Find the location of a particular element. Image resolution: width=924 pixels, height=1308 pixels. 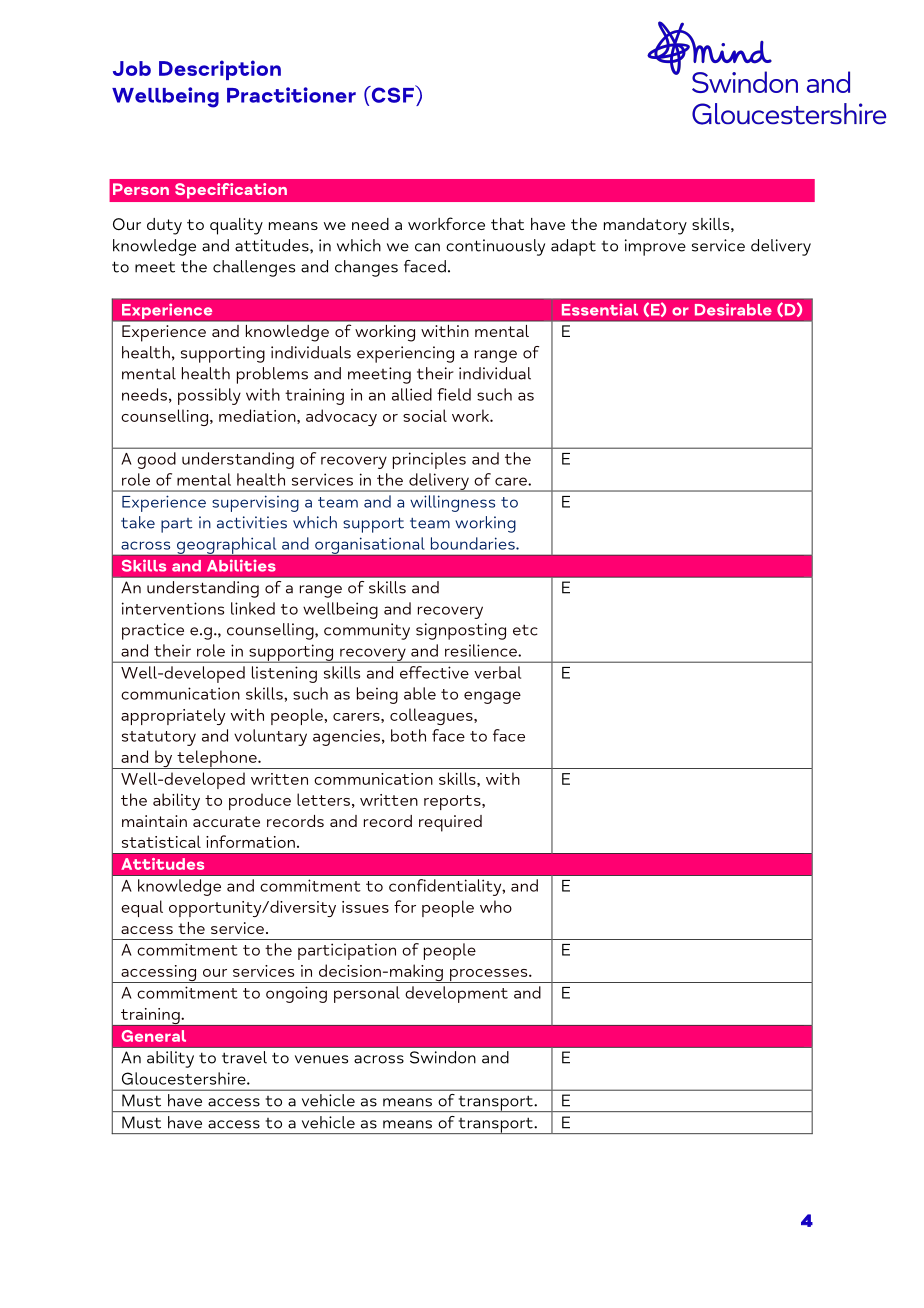

possibly is located at coordinates (209, 396).
